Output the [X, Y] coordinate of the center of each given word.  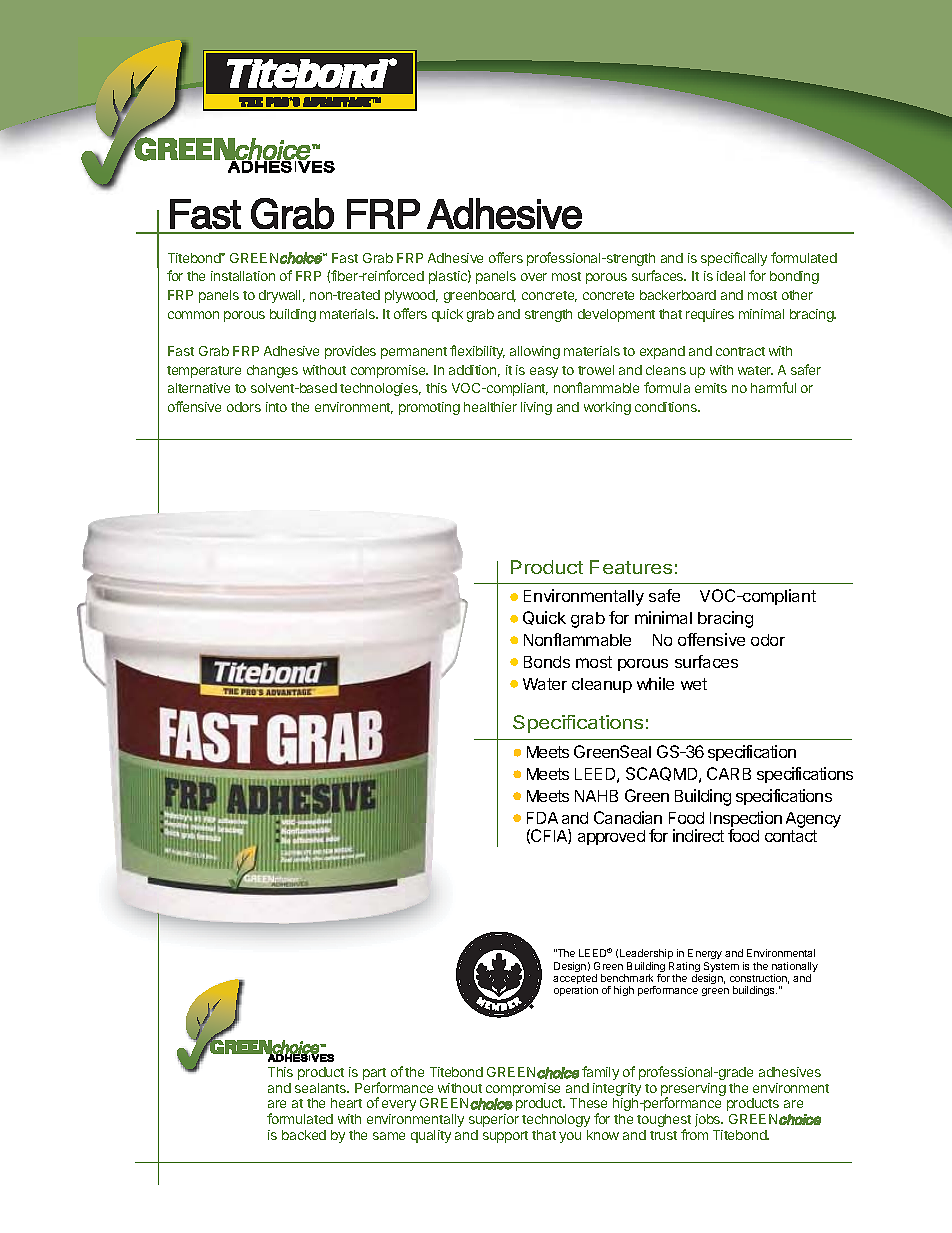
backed [304, 1135]
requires [710, 315]
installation [243, 276]
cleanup [602, 685]
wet [694, 684]
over [534, 277]
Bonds [547, 662]
